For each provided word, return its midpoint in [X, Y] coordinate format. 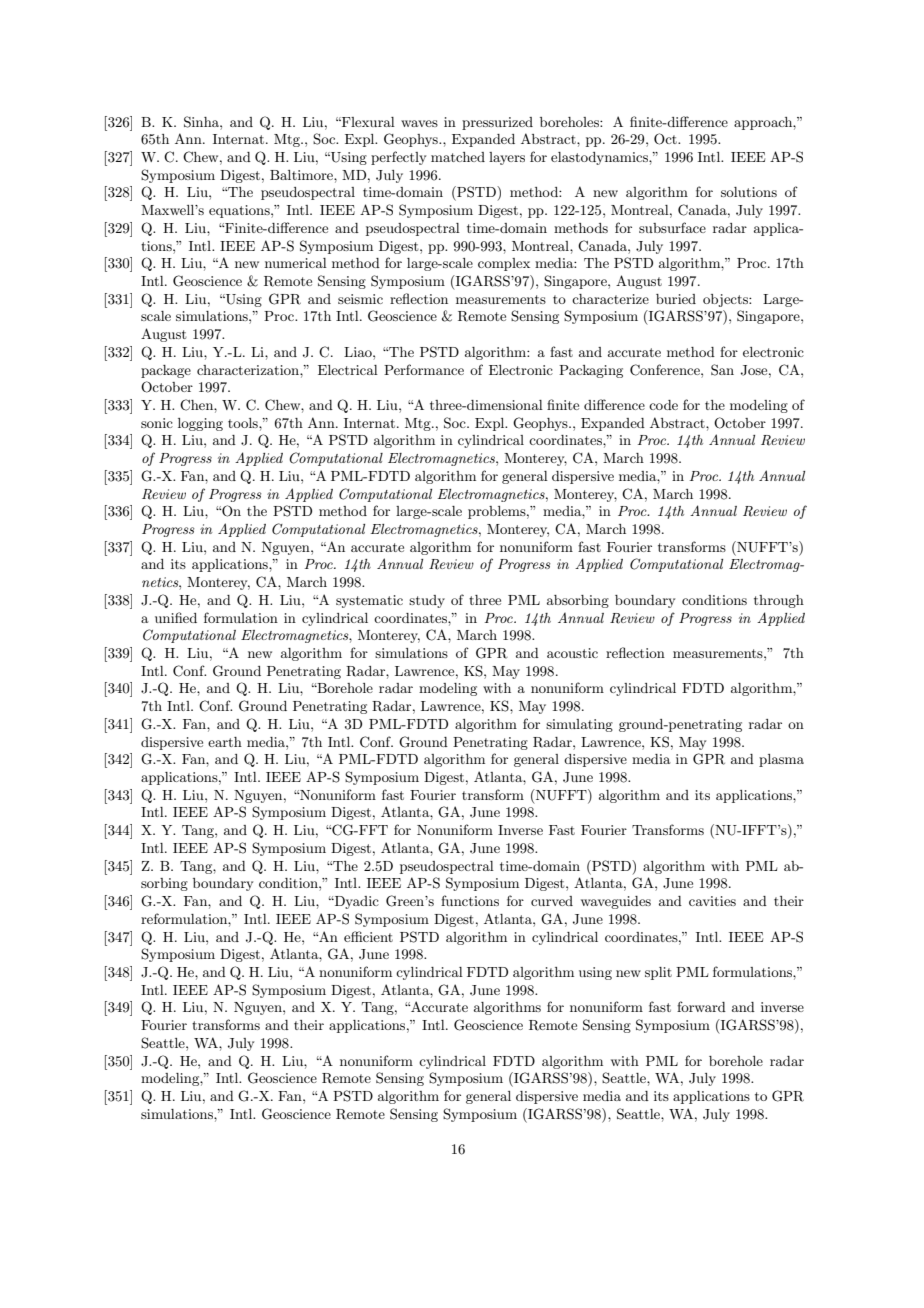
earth [225, 742]
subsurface [672, 227]
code [663, 405]
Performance [424, 369]
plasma [781, 760]
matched [458, 157]
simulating [579, 725]
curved [552, 901]
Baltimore [302, 175]
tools [244, 423]
